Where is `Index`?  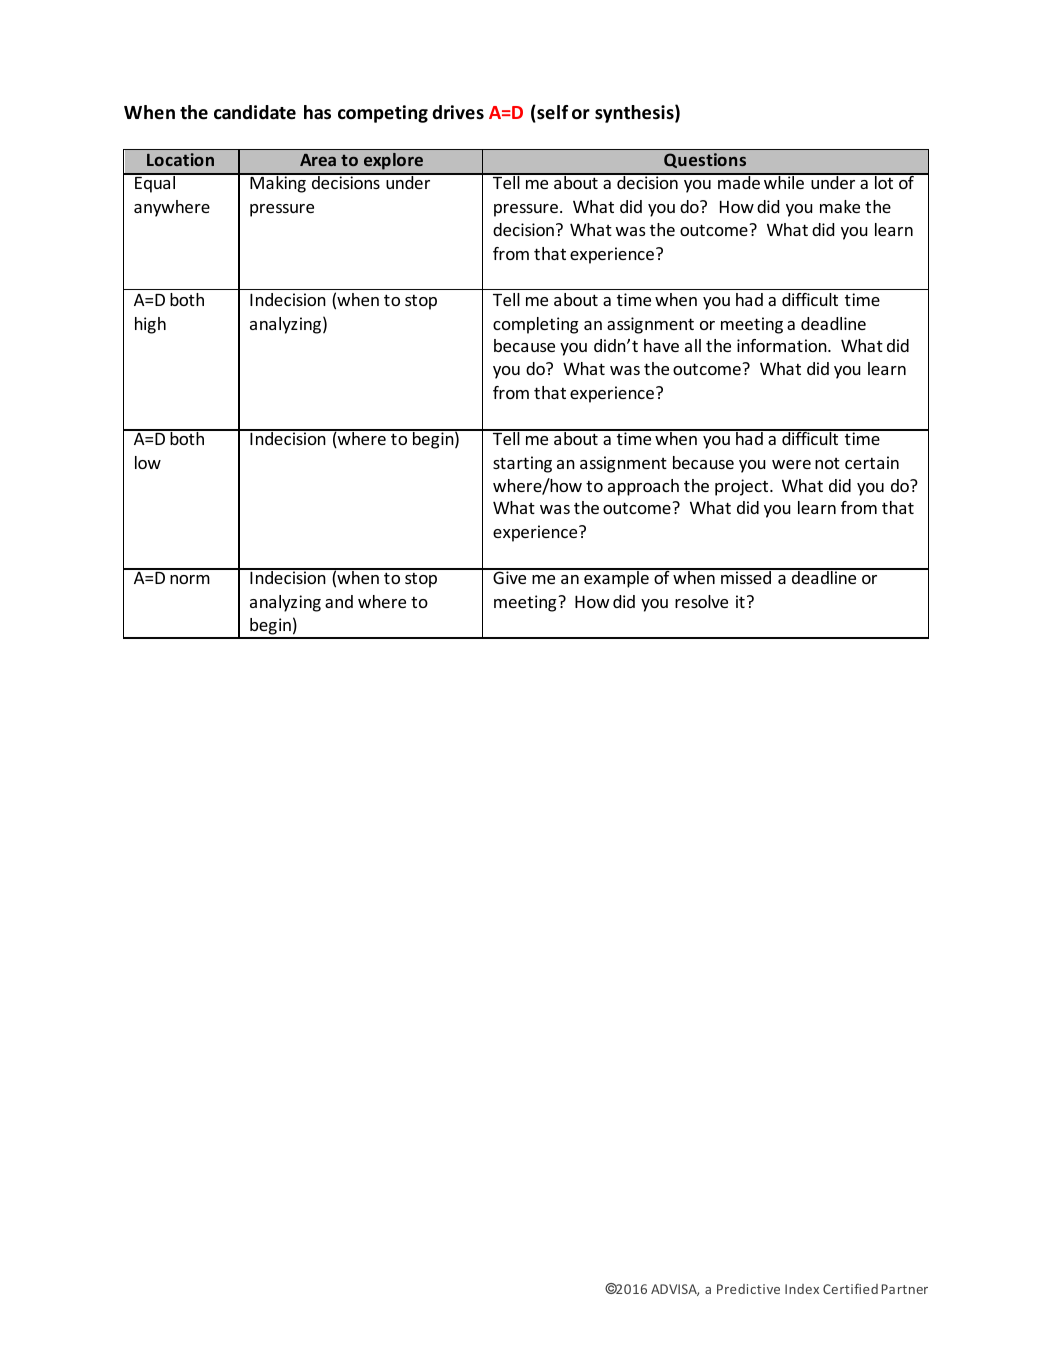 Index is located at coordinates (802, 1289).
